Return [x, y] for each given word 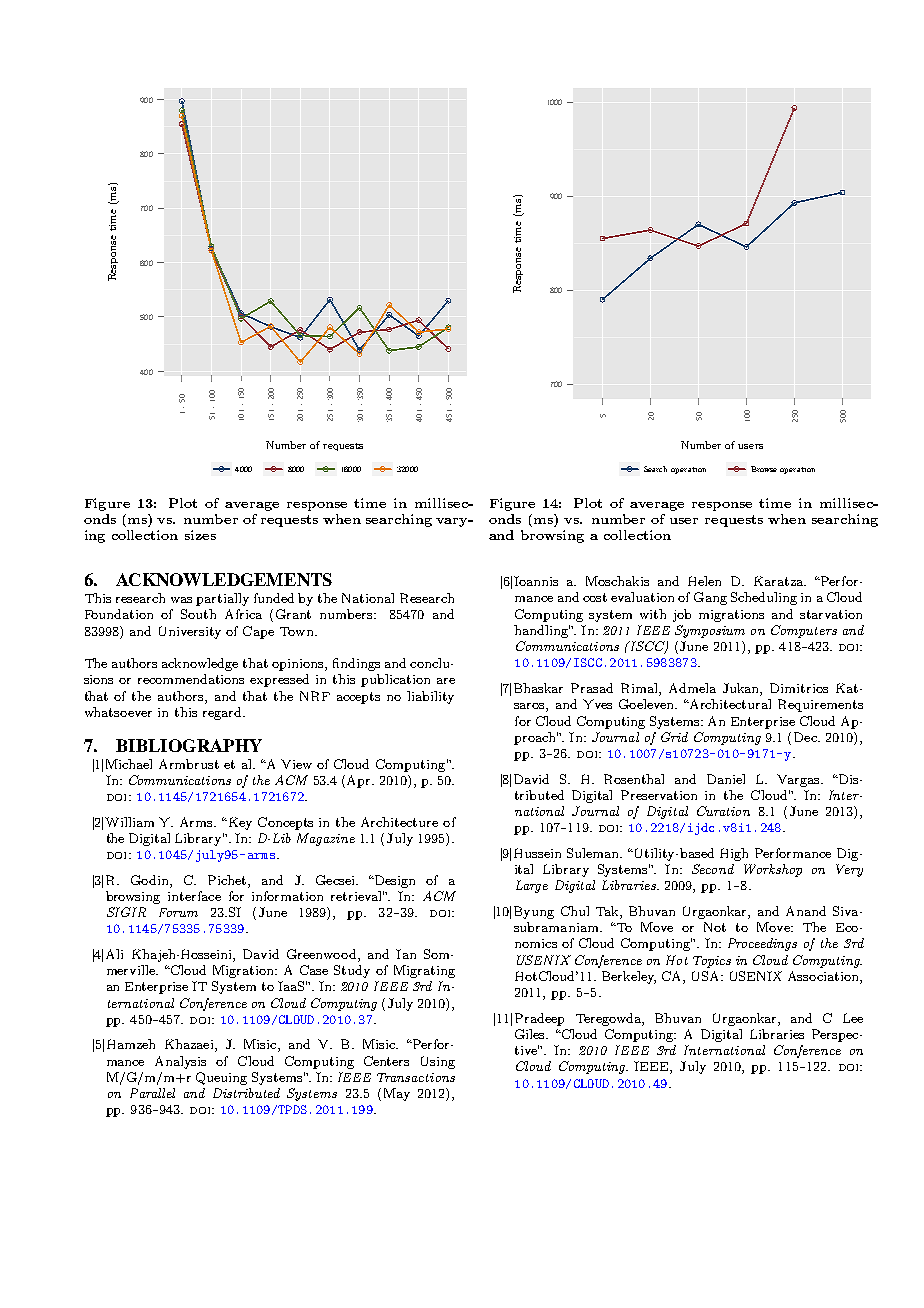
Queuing [221, 1078]
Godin [151, 880]
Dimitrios [799, 688]
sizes [200, 535]
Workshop [773, 870]
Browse [764, 469]
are [446, 681]
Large [532, 886]
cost [595, 597]
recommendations [191, 679]
